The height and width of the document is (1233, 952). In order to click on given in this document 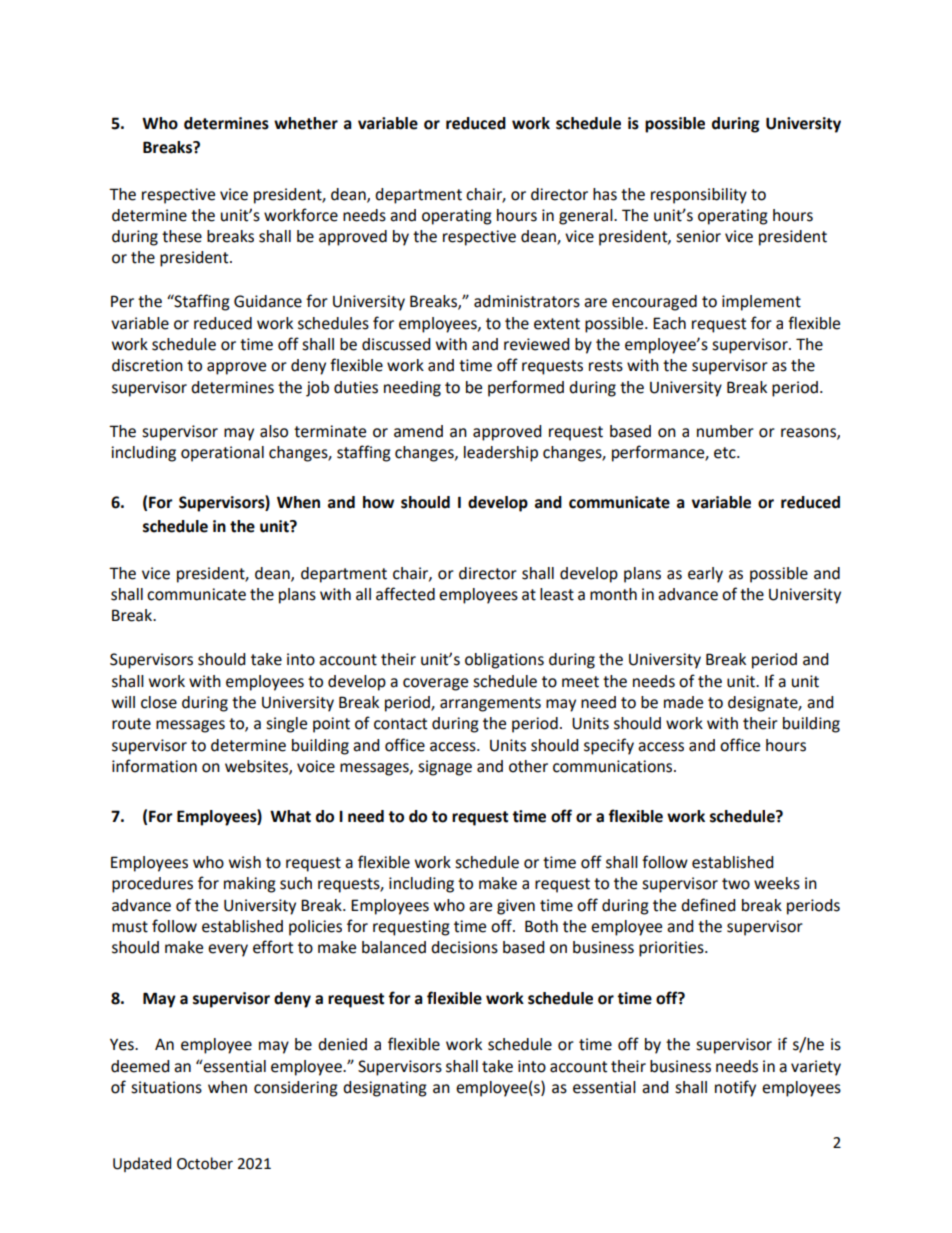, I will do `click(516, 907)`.
